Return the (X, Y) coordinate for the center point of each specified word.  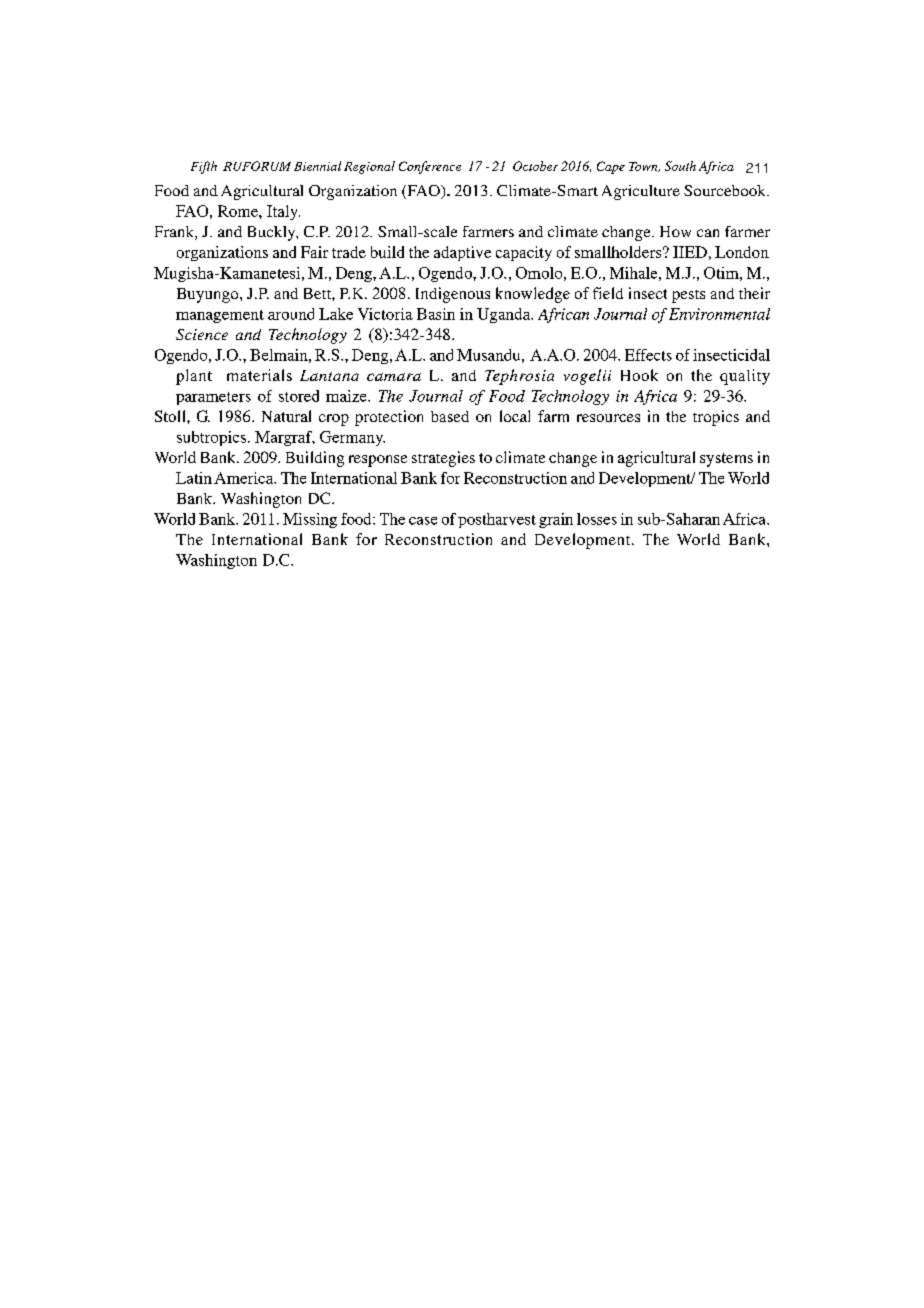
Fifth (204, 167)
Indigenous (453, 295)
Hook (639, 375)
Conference (430, 167)
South (680, 166)
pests (688, 296)
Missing (310, 520)
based (450, 416)
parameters (213, 398)
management (220, 316)
